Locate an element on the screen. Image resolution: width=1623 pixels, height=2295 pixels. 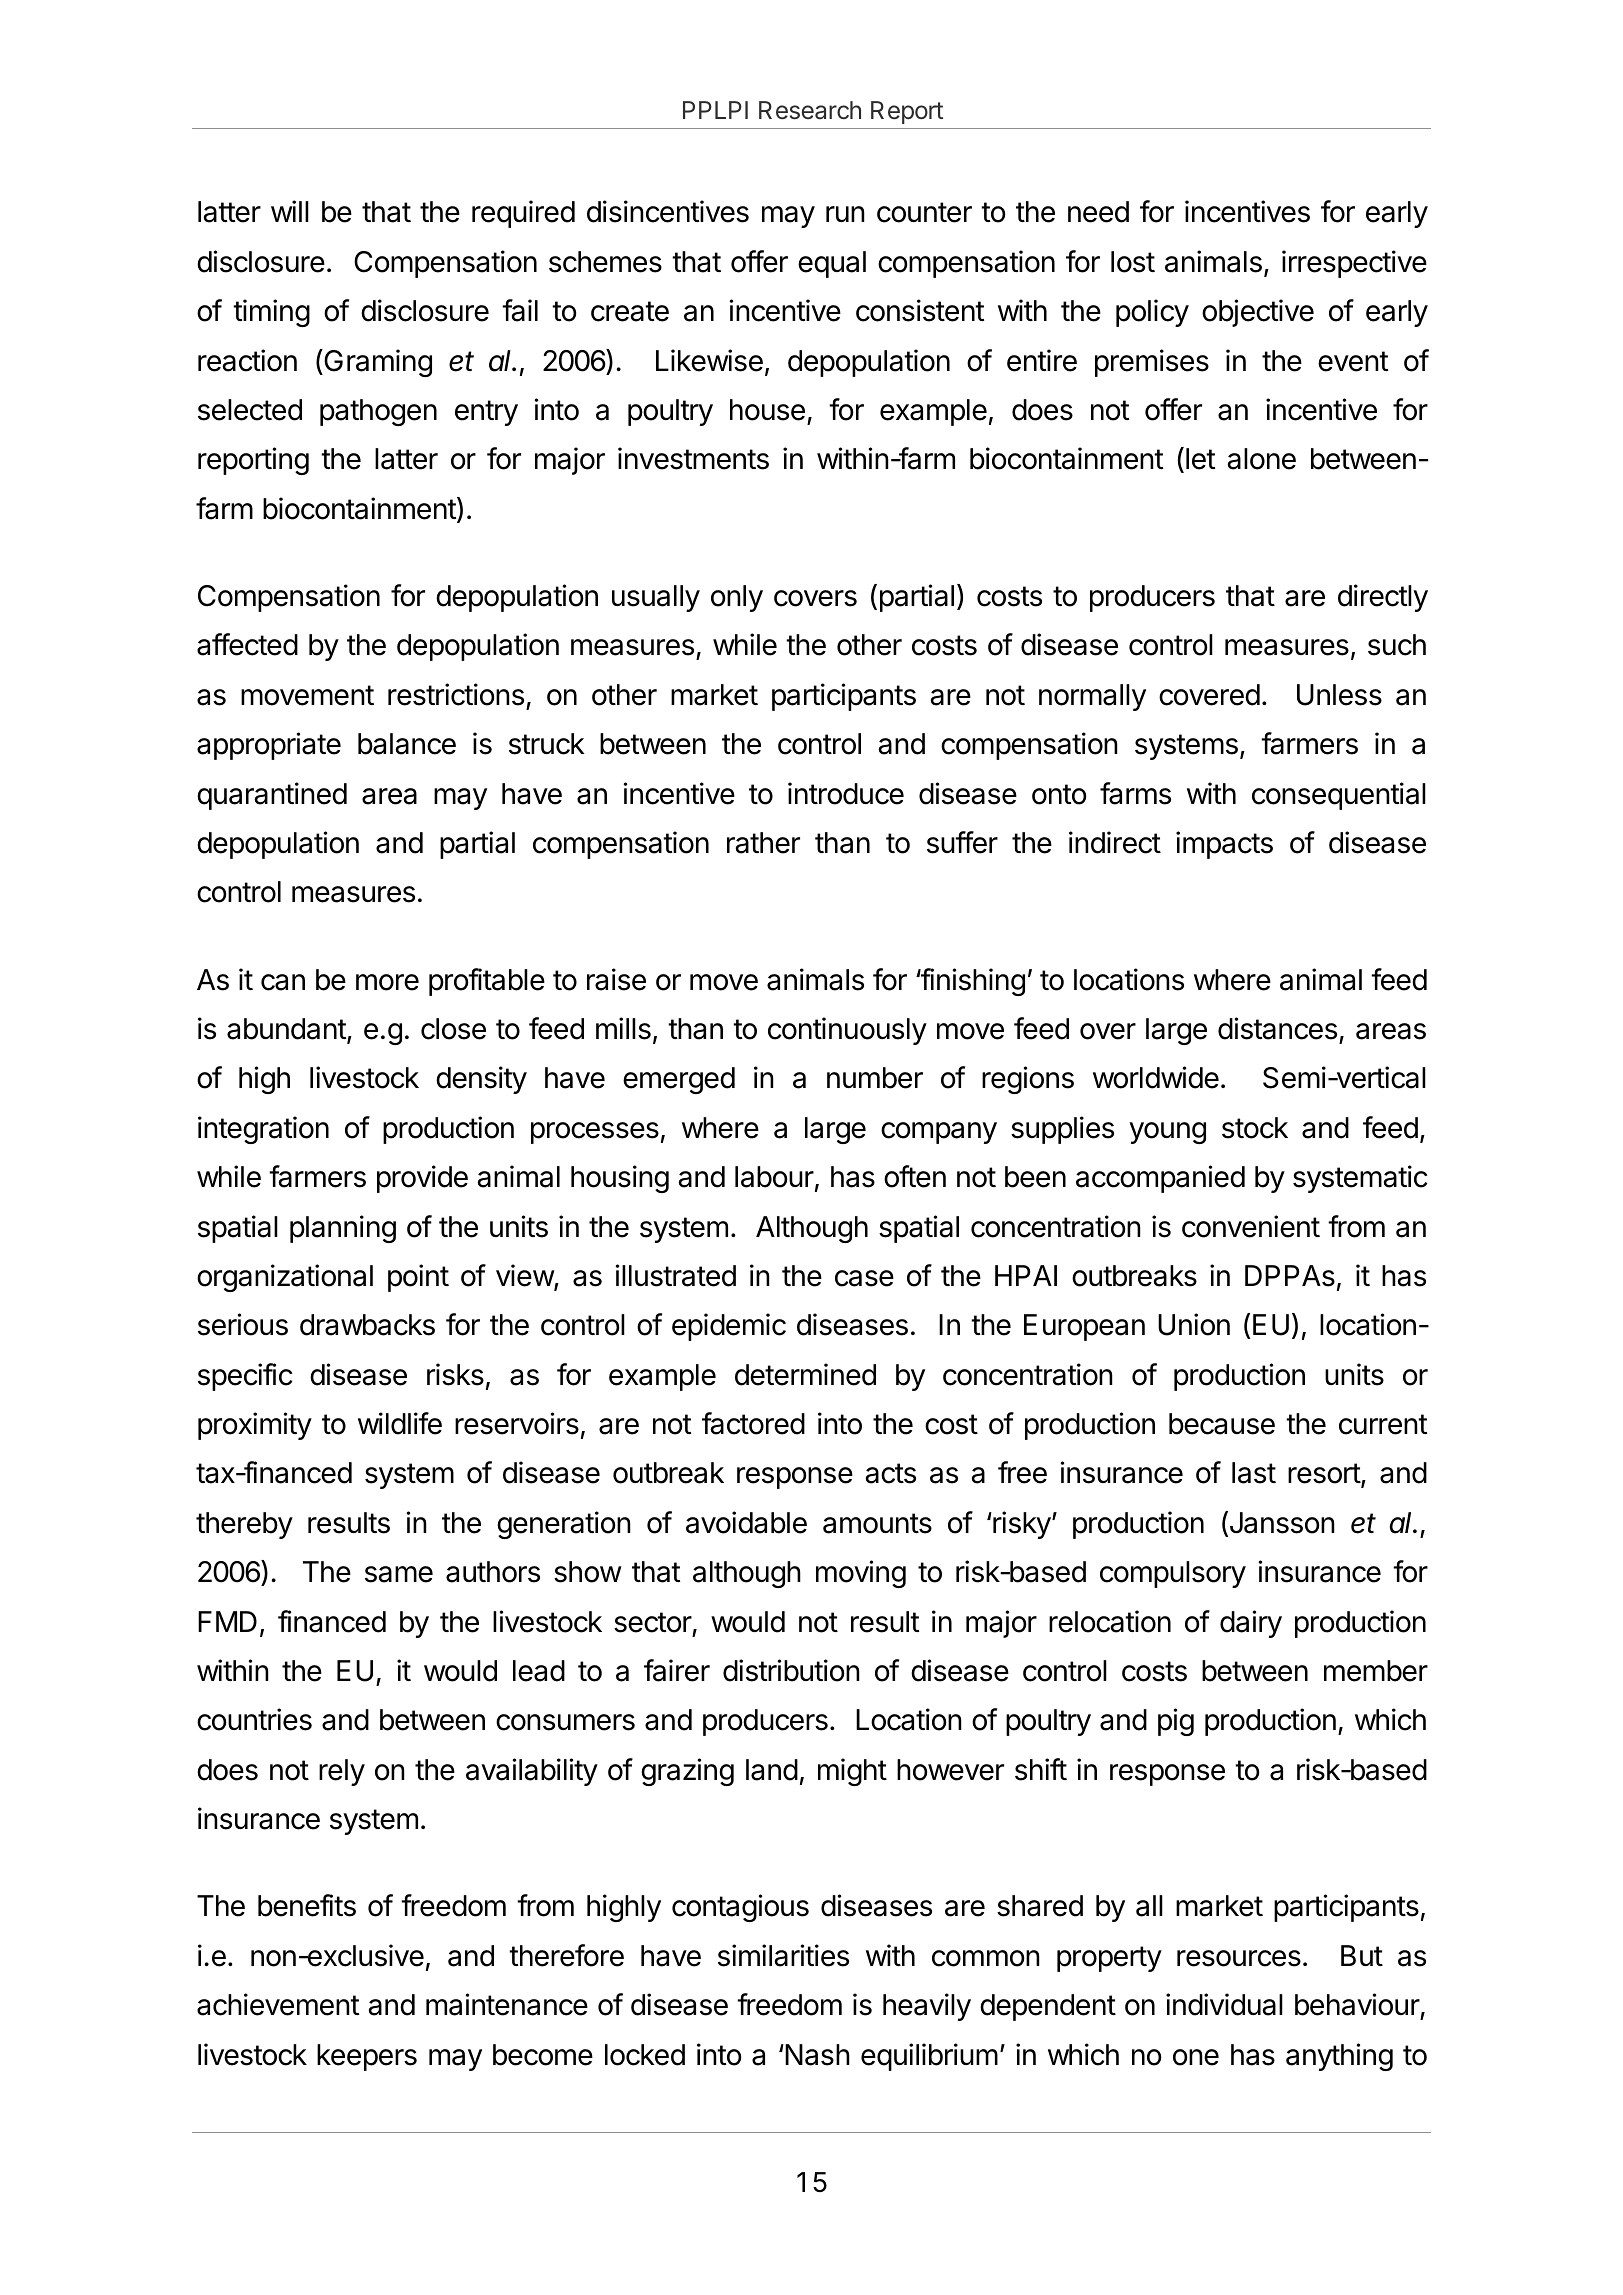
balance is located at coordinates (407, 744).
